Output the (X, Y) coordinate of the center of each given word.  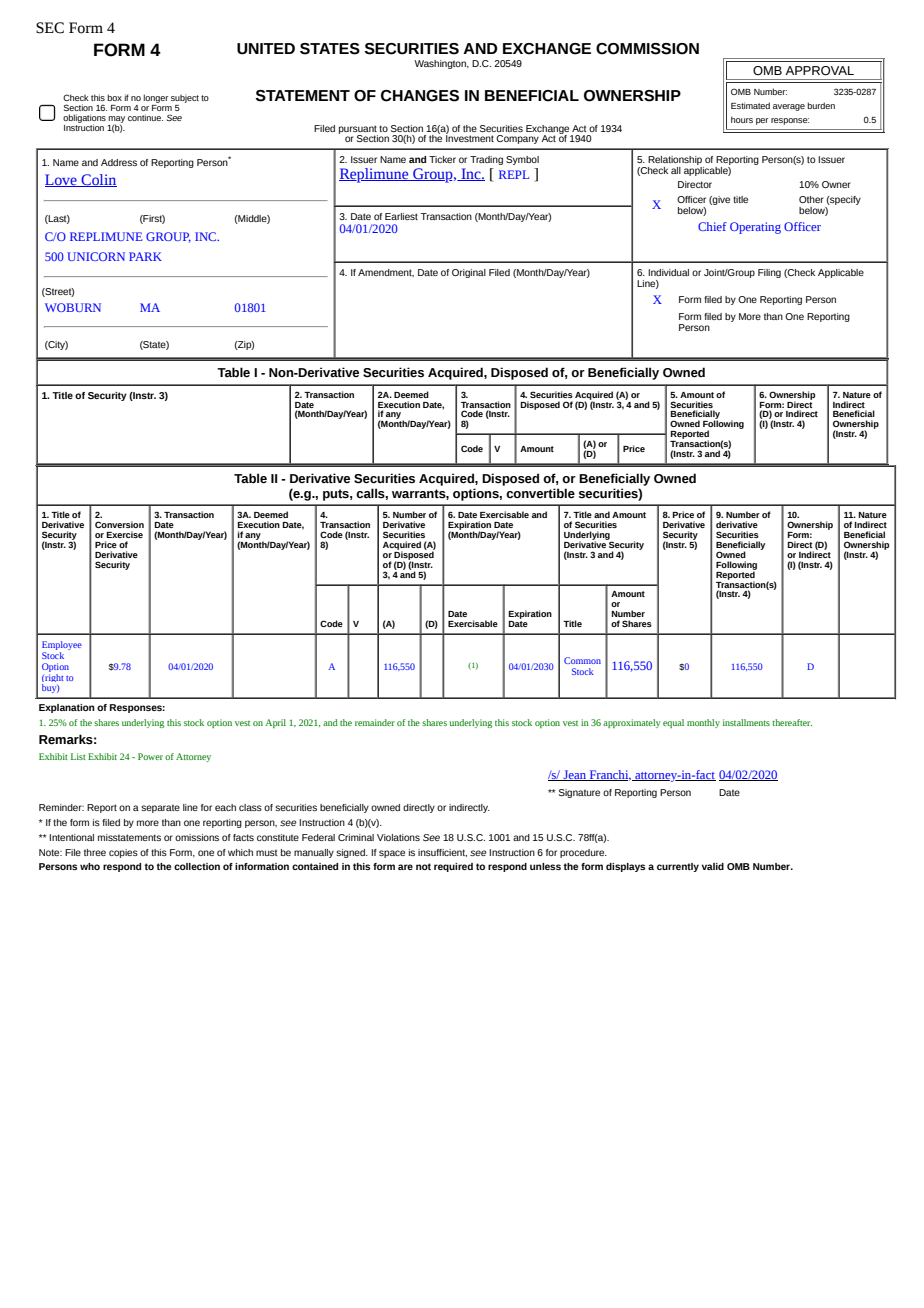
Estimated (750, 105)
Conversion (119, 524)
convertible (540, 493)
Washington (441, 64)
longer (155, 98)
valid (713, 866)
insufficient (442, 853)
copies (123, 853)
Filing (769, 273)
